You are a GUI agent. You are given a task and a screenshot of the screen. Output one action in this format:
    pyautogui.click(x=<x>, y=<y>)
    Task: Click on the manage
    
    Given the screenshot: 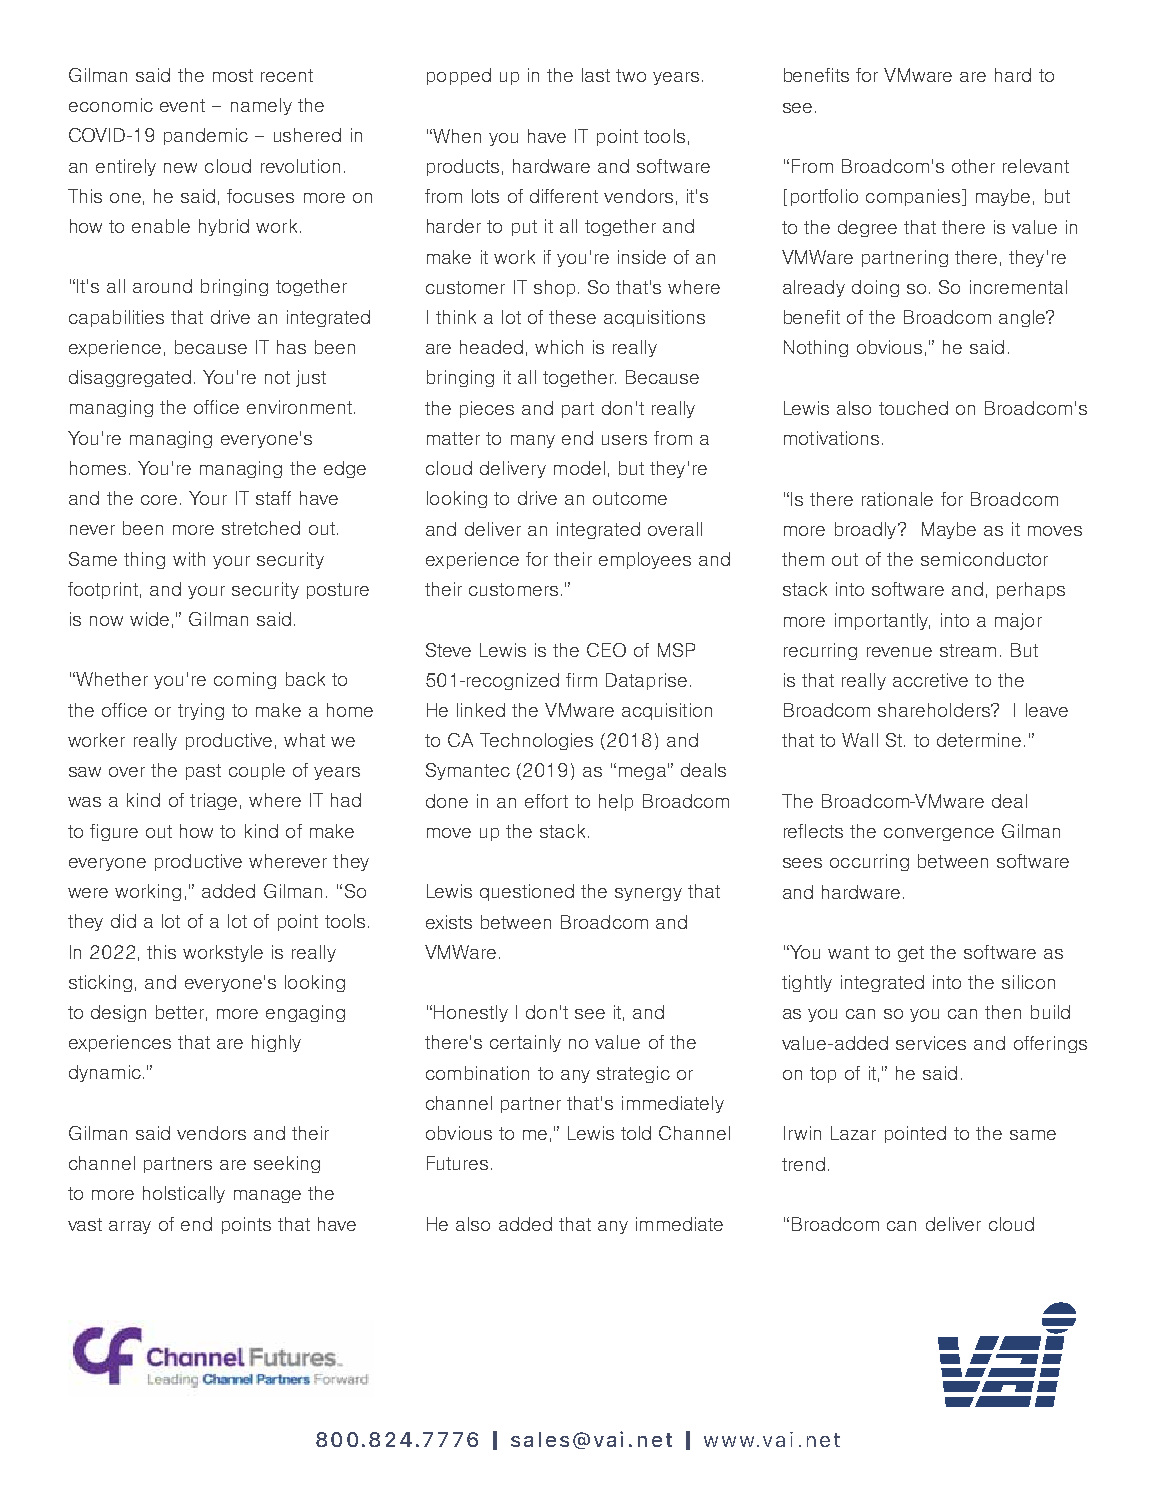 What is the action you would take?
    pyautogui.click(x=267, y=1196)
